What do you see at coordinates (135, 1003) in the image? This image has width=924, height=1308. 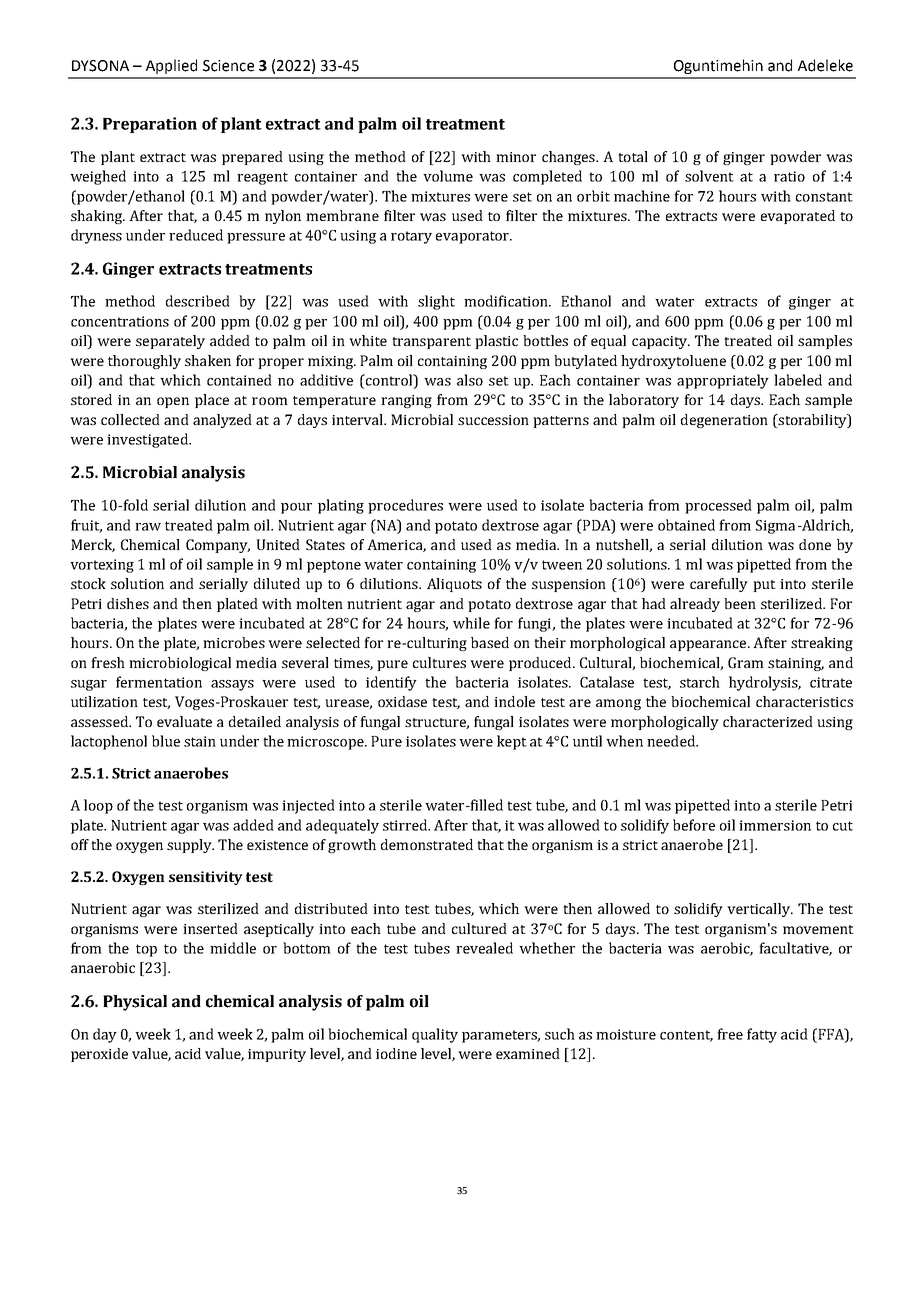 I see `Physical` at bounding box center [135, 1003].
